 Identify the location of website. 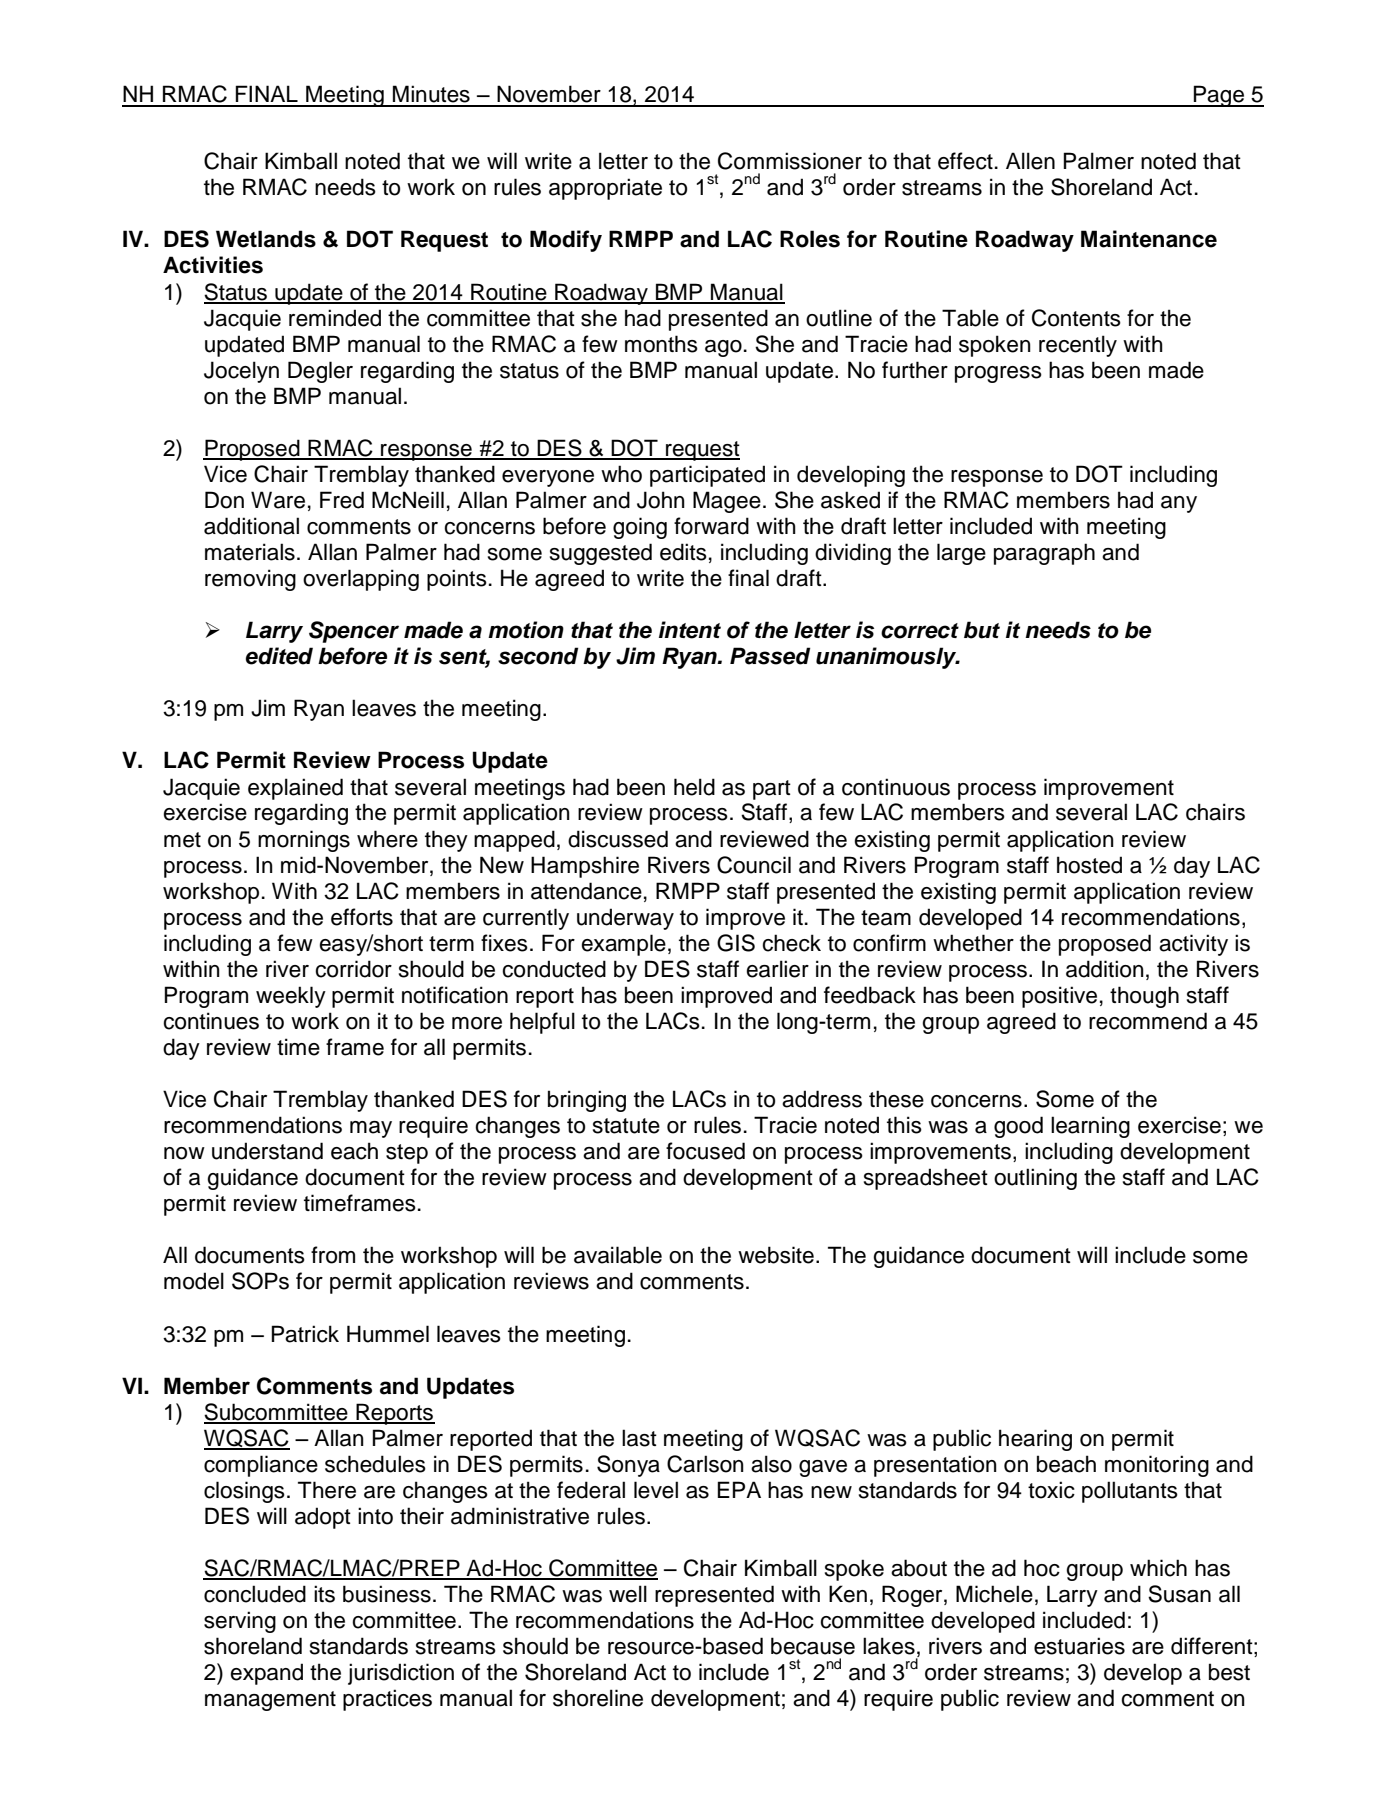
(776, 1255).
